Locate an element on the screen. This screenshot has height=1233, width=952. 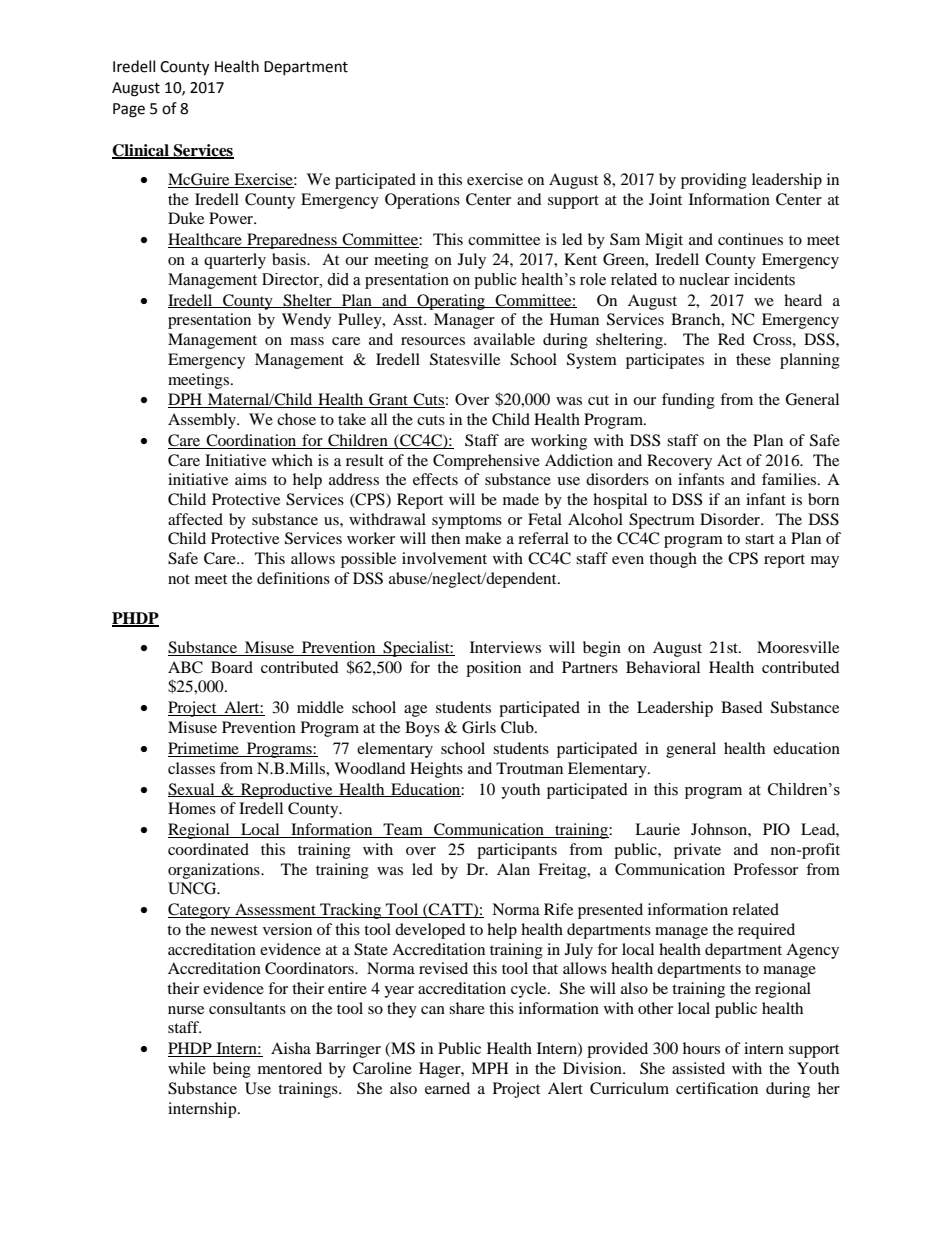
start is located at coordinates (759, 539).
